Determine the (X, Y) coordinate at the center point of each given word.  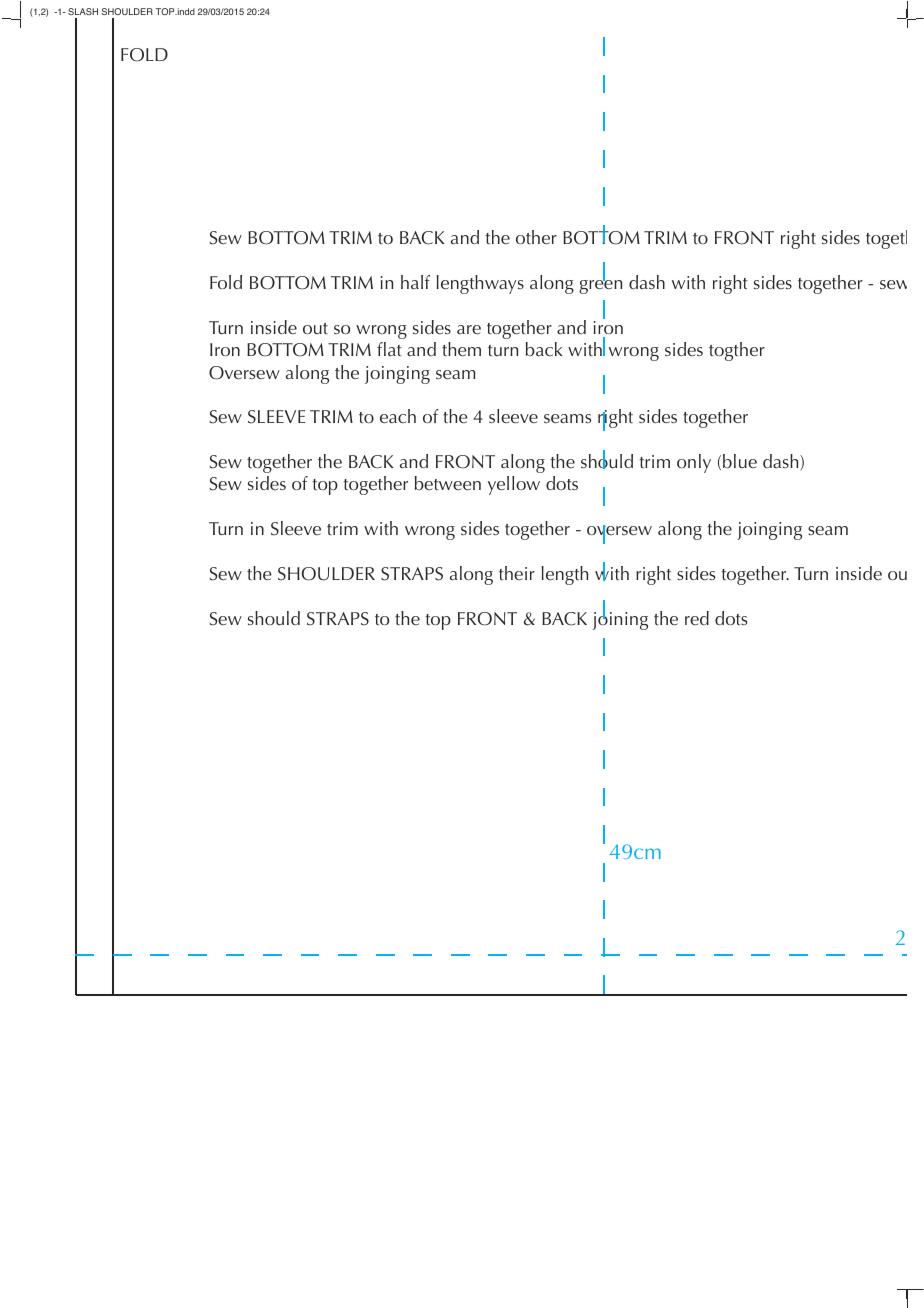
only (694, 463)
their (517, 573)
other (536, 237)
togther (737, 351)
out (315, 328)
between (448, 483)
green (600, 286)
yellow (514, 485)
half (415, 282)
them (461, 349)
